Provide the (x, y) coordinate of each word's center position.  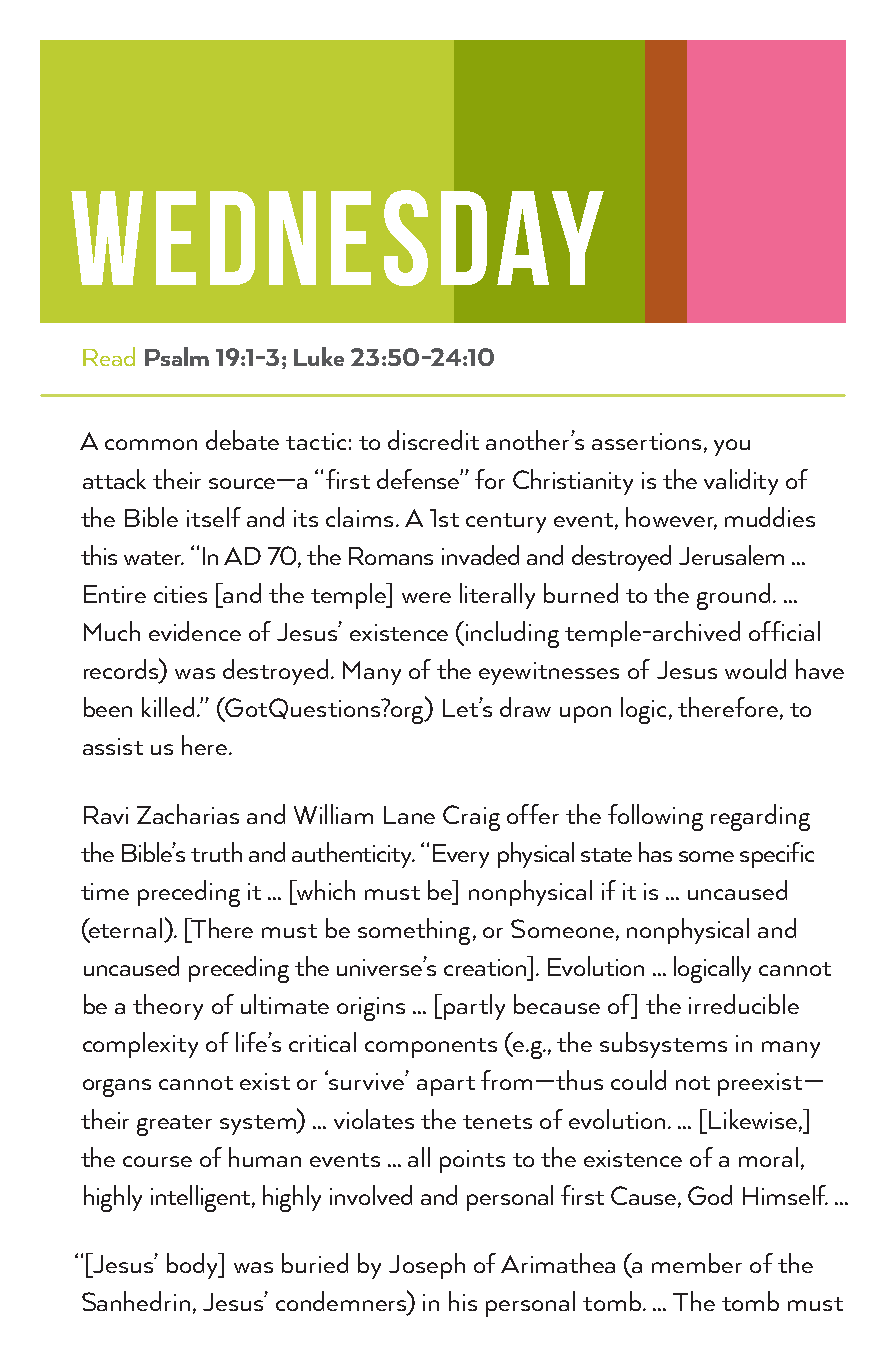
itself (214, 517)
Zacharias (188, 814)
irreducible (744, 1004)
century (506, 523)
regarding (760, 817)
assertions (646, 441)
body (194, 1266)
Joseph (427, 1266)
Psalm (177, 356)
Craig (471, 818)
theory (168, 1007)
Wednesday (337, 238)
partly (474, 1007)
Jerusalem (731, 555)
